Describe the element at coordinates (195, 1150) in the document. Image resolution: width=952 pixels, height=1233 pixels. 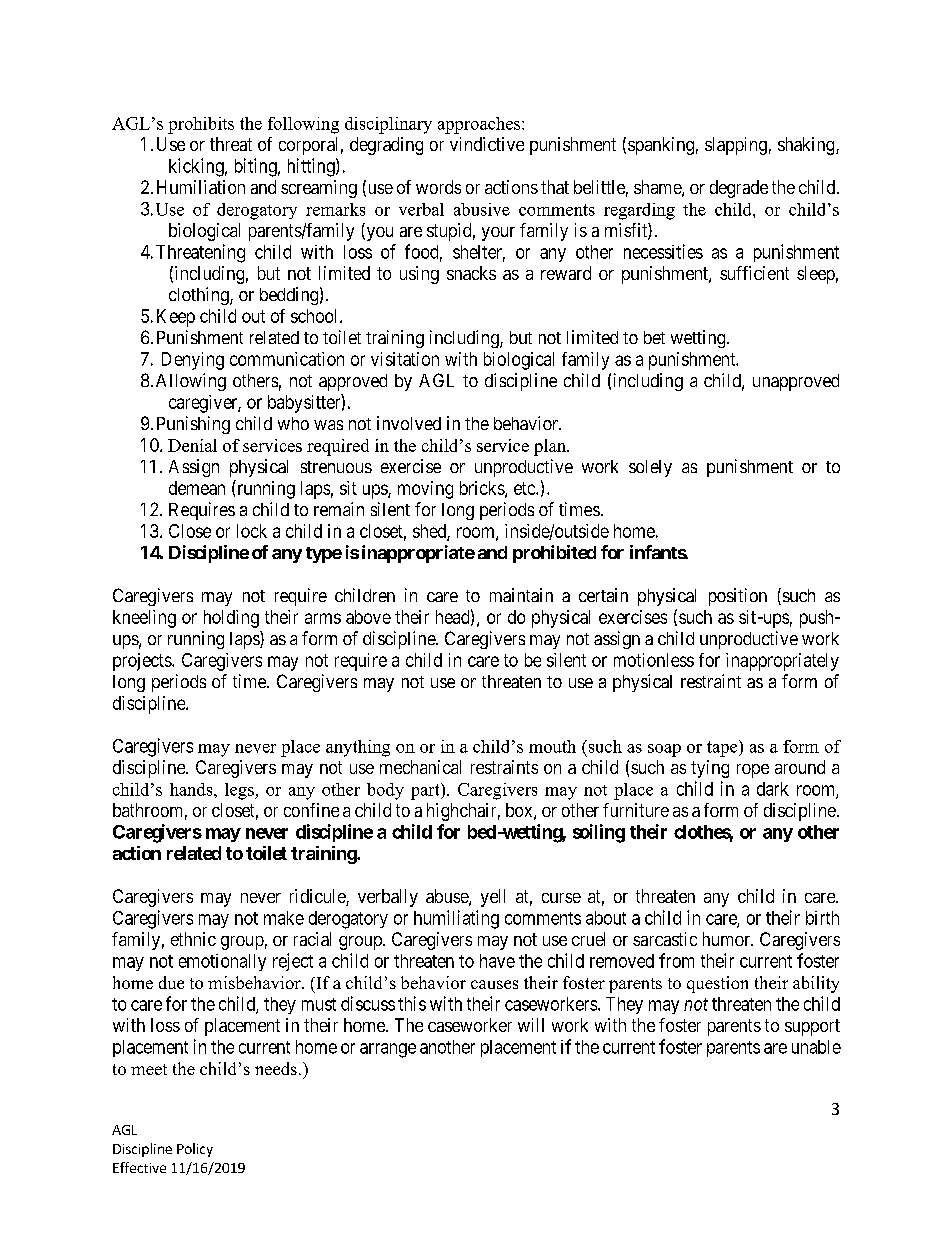
I see `Policy` at that location.
